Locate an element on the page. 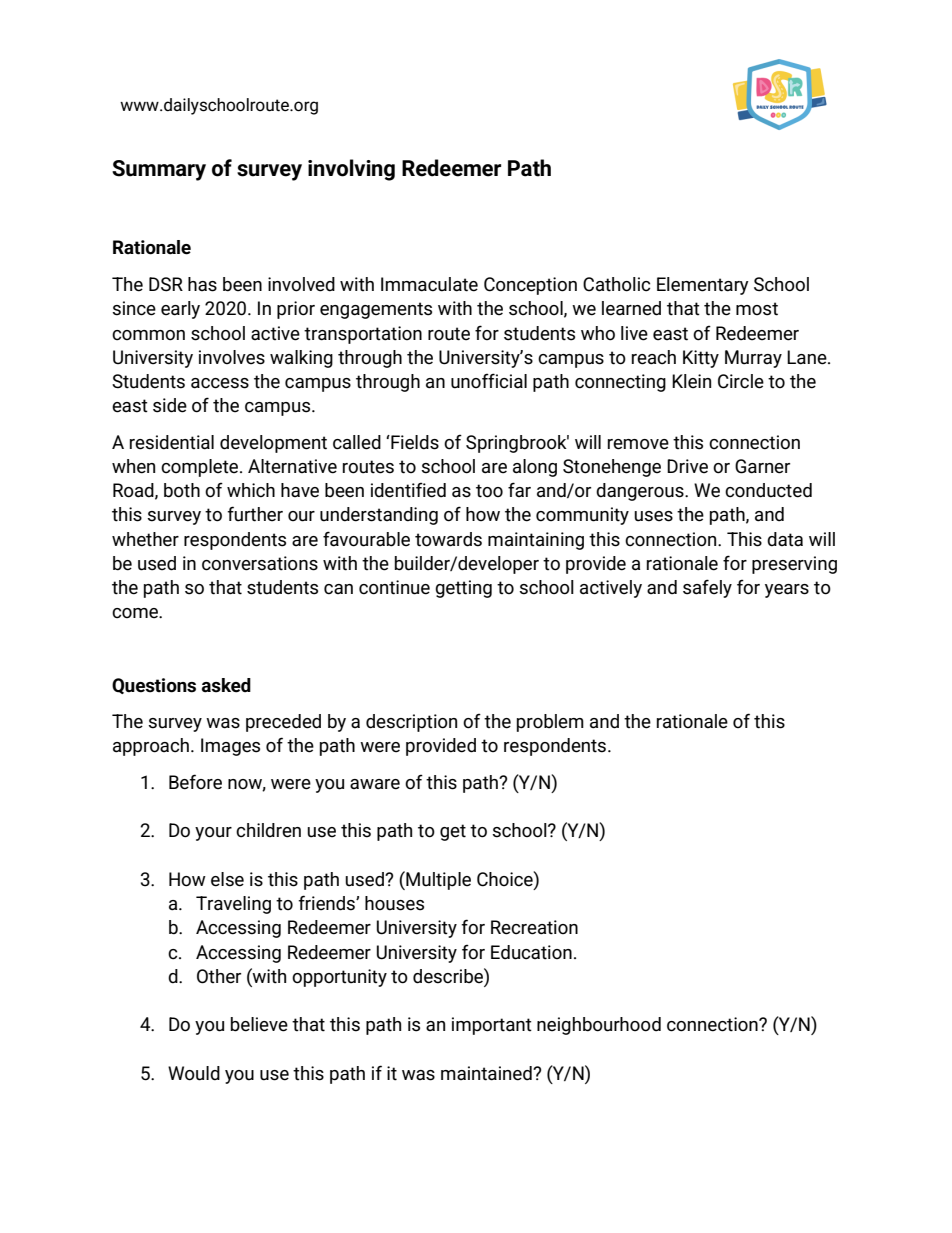  Elementary is located at coordinates (703, 286).
